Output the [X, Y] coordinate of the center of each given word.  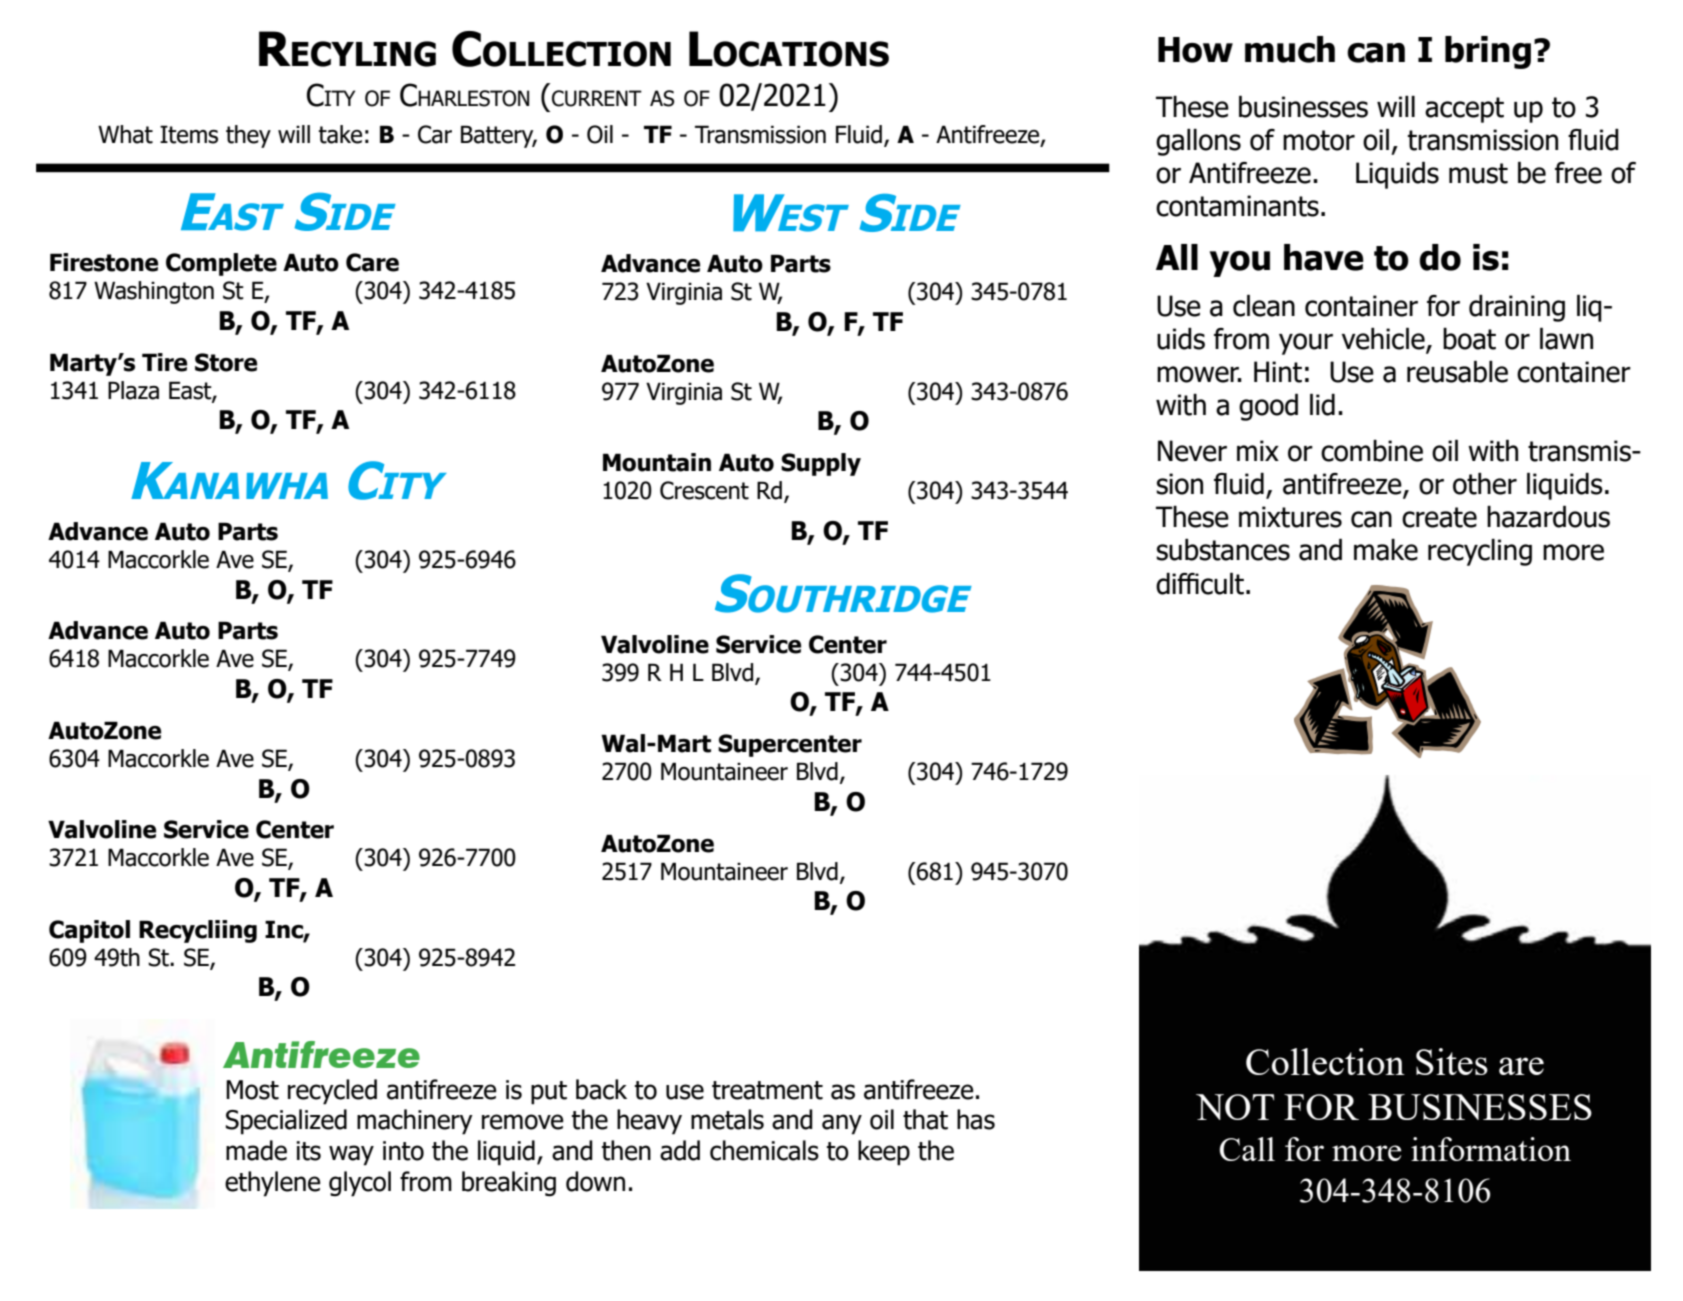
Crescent [704, 490]
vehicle [1384, 340]
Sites [1452, 1061]
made [256, 1150]
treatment [767, 1090]
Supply [821, 464]
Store [226, 362]
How [1195, 50]
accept [1464, 110]
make [1386, 550]
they [248, 136]
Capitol [89, 931]
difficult [1200, 584]
